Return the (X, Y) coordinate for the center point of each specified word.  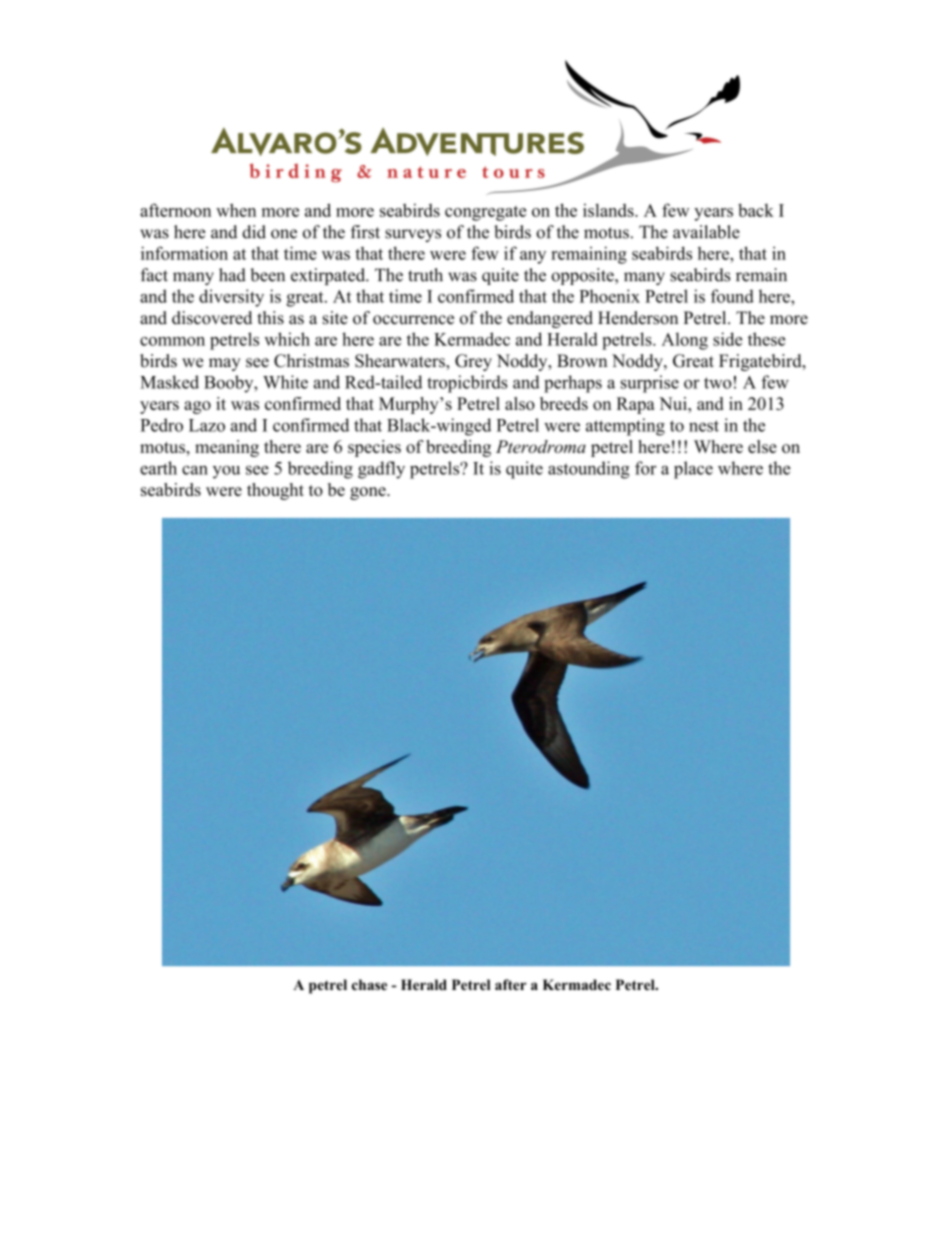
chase (369, 984)
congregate (485, 213)
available (706, 232)
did (254, 232)
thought (275, 491)
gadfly (381, 470)
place (693, 470)
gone (369, 493)
